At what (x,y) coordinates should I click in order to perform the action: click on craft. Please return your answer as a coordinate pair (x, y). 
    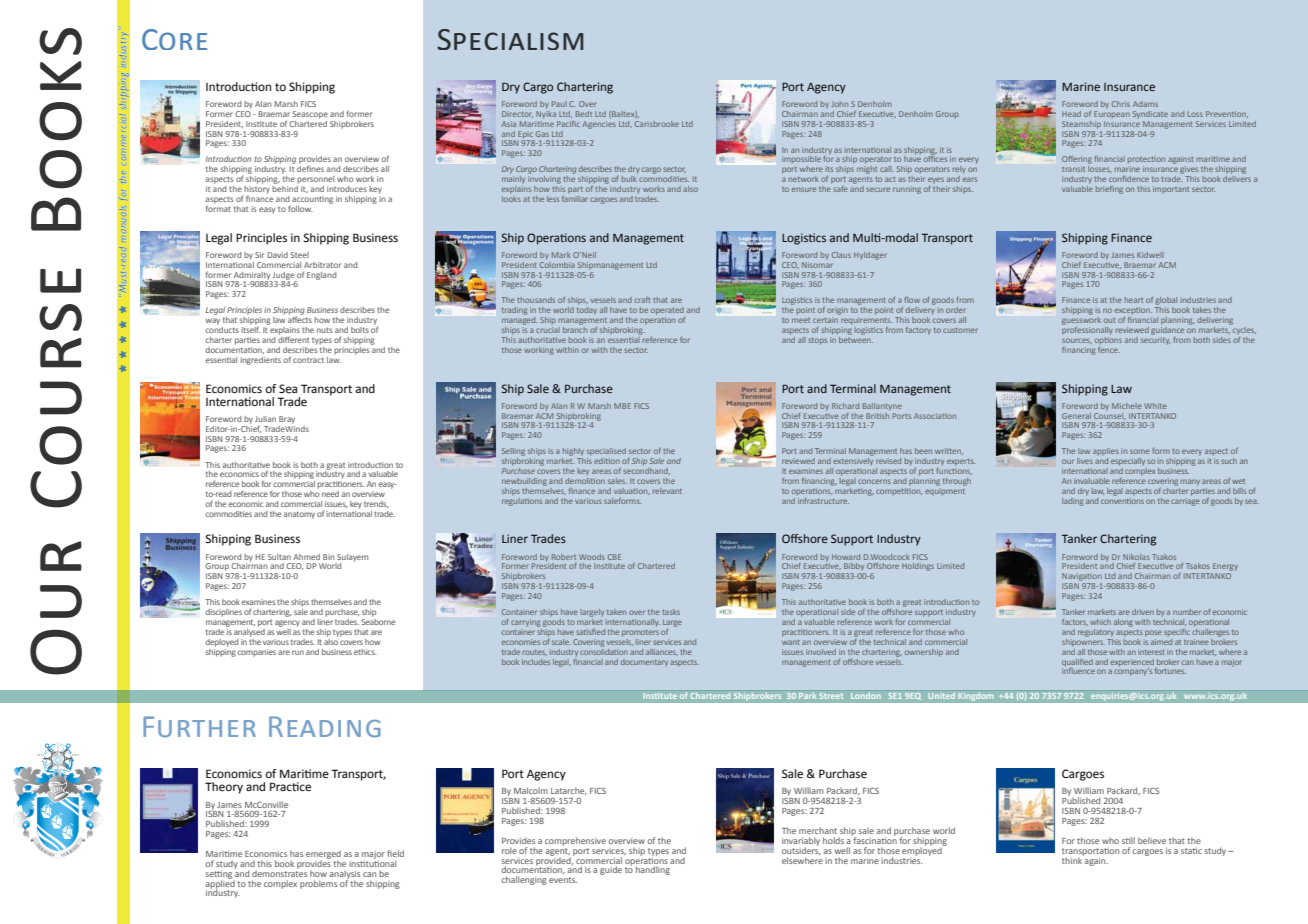
    Looking at the image, I should click on (643, 300).
